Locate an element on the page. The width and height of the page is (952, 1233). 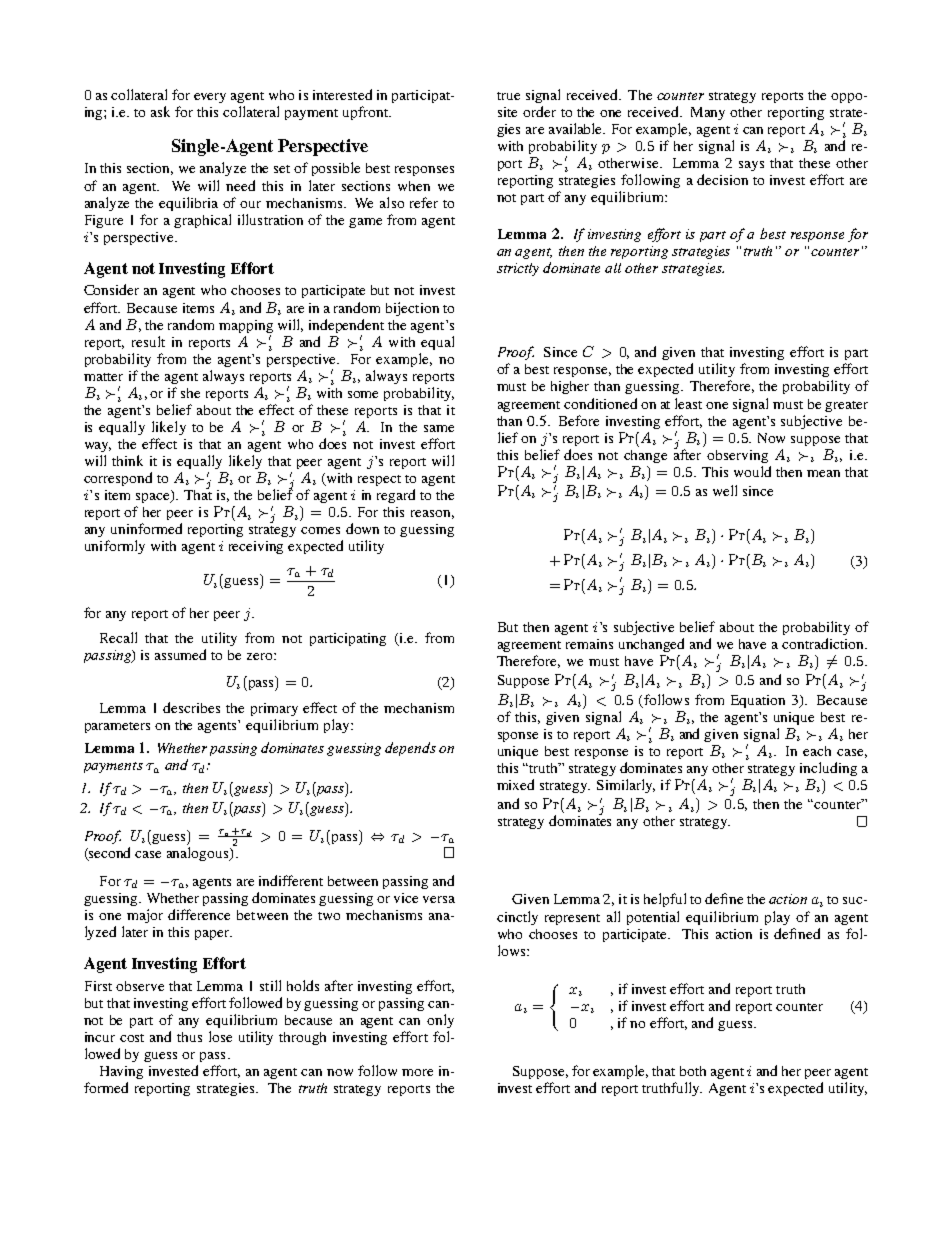
ask is located at coordinates (160, 111).
